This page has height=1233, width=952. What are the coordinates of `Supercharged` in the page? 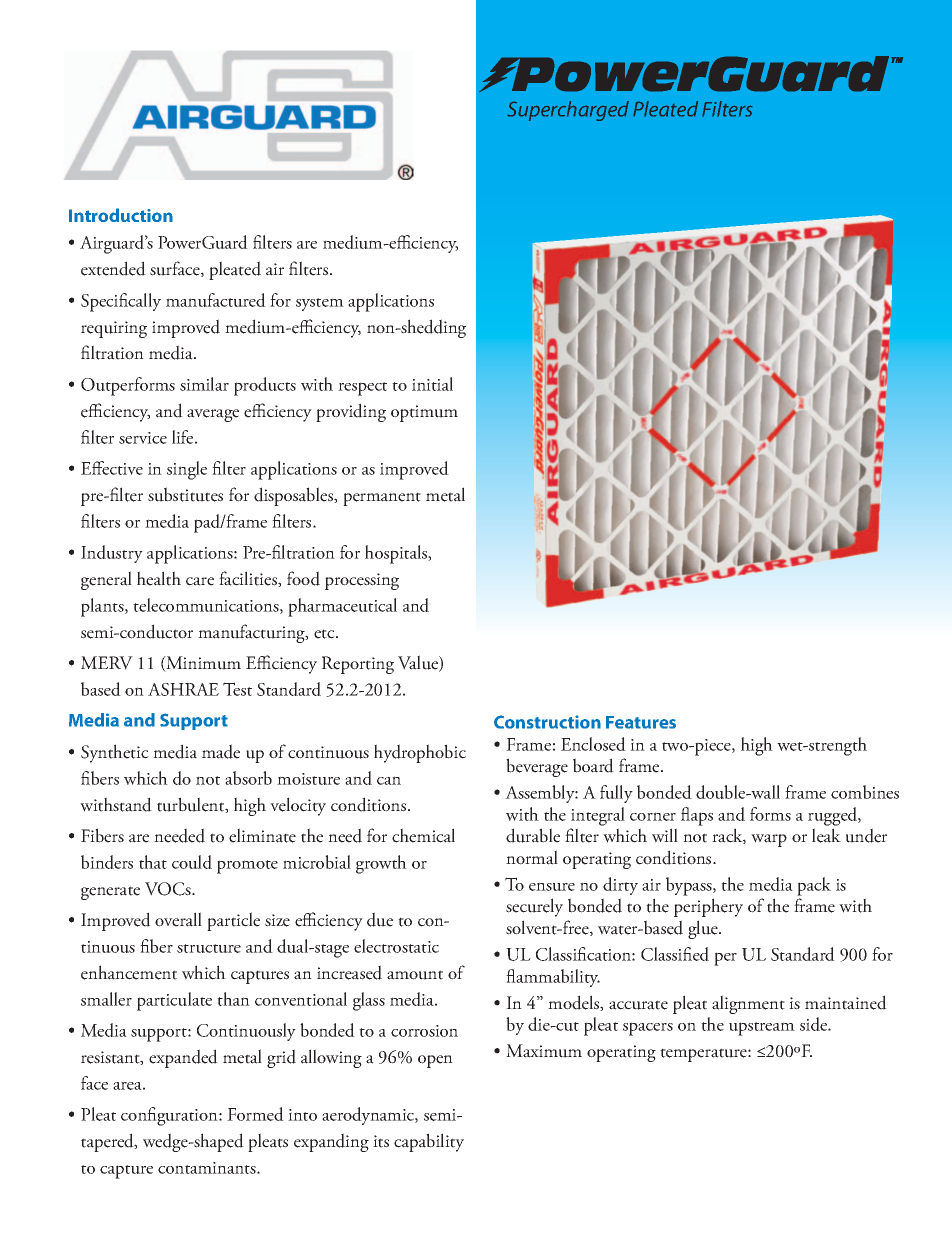 It's located at (568, 111).
